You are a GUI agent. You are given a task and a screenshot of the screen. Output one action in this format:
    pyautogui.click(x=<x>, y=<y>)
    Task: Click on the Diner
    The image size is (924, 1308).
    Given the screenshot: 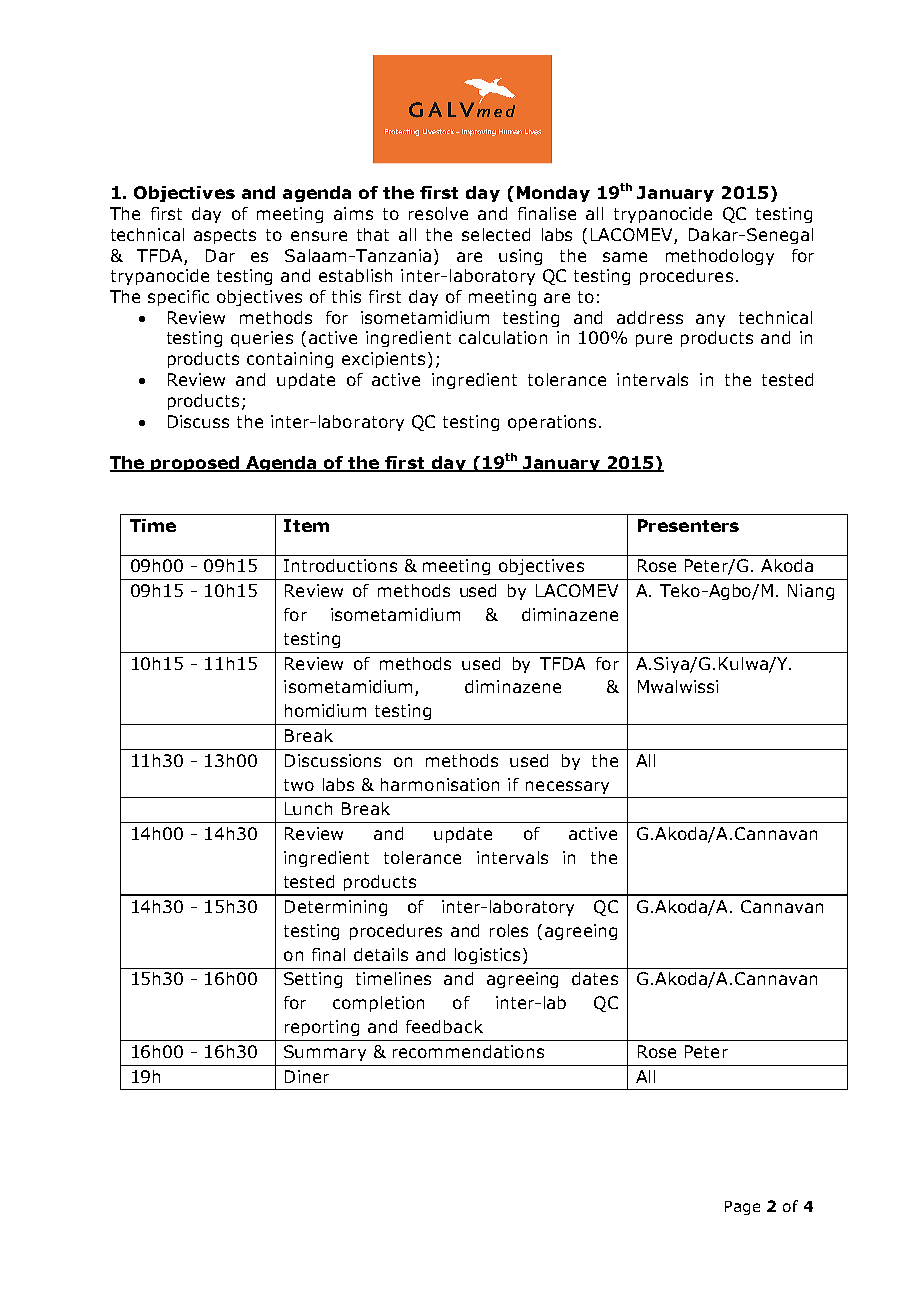 What is the action you would take?
    pyautogui.click(x=307, y=1076)
